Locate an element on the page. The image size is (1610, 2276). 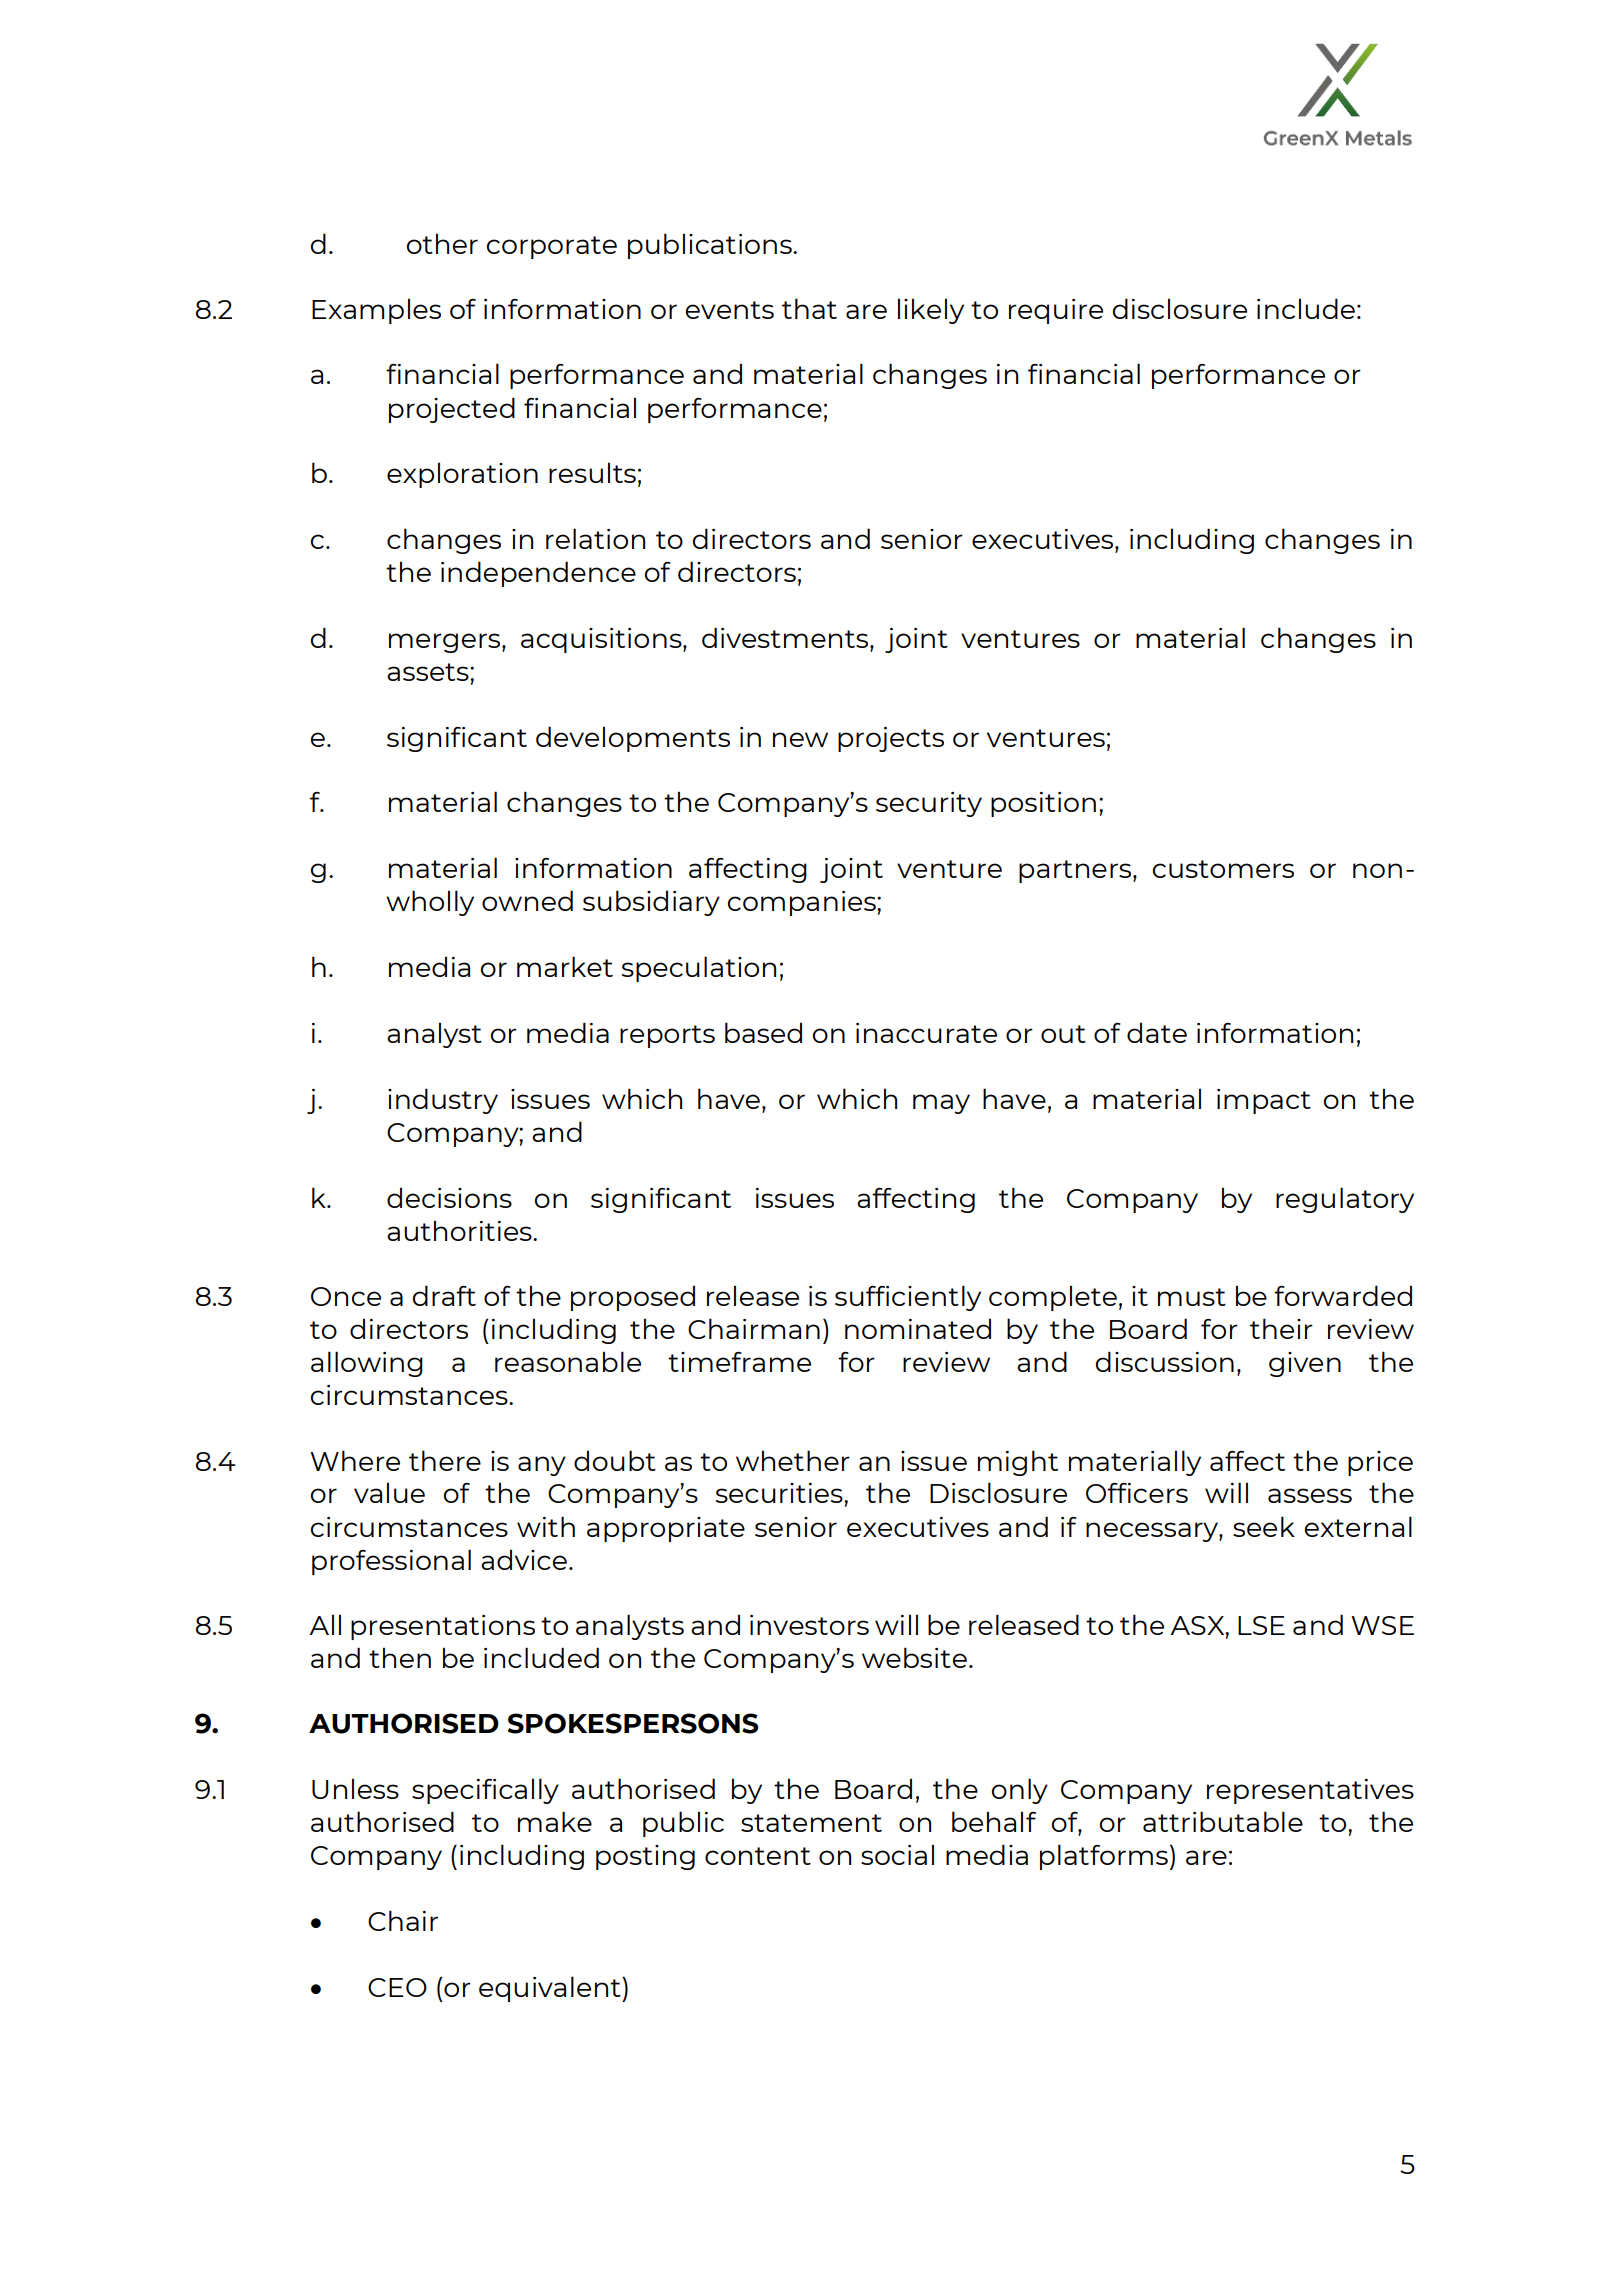
require is located at coordinates (1056, 311).
